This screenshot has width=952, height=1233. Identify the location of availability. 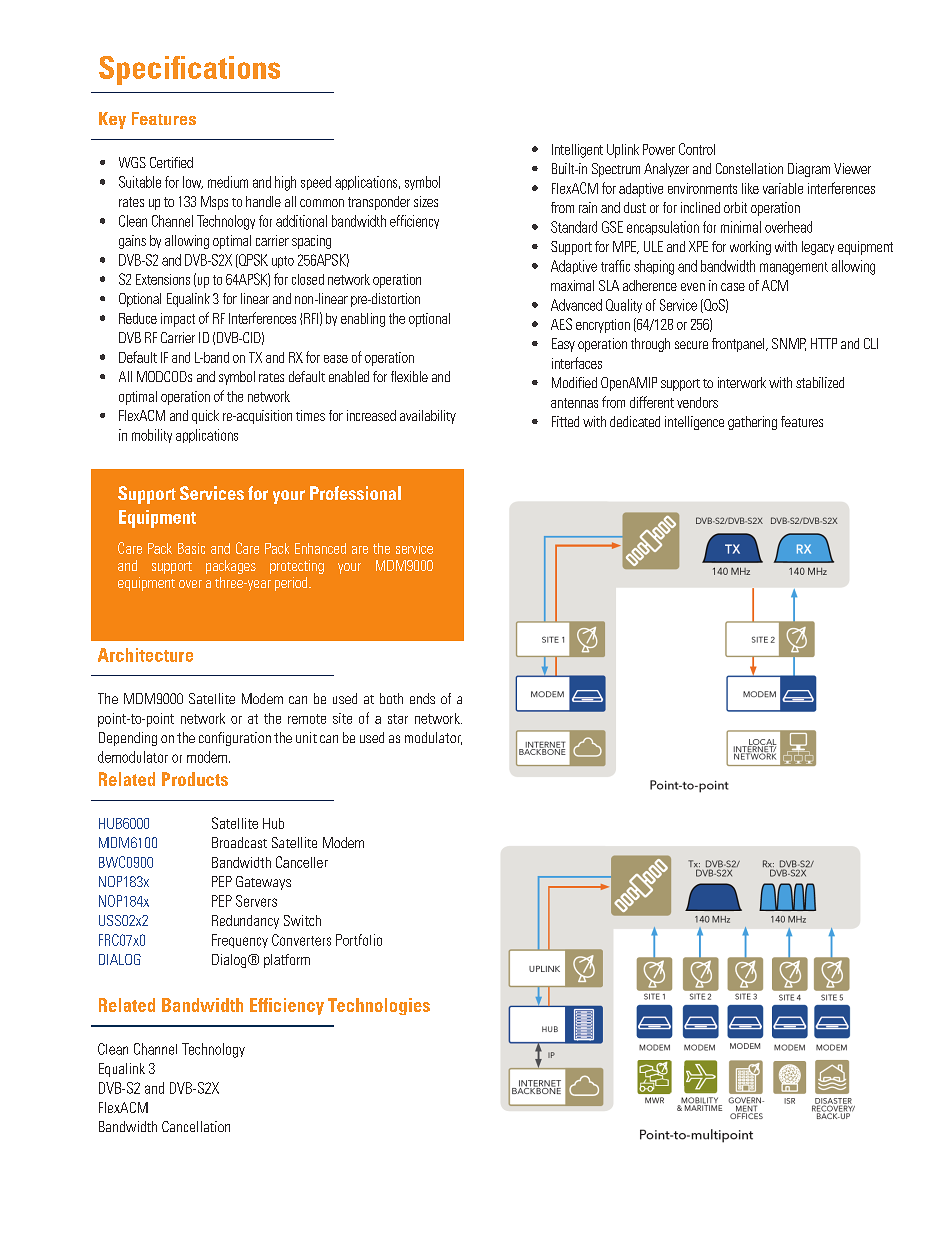
(428, 417).
